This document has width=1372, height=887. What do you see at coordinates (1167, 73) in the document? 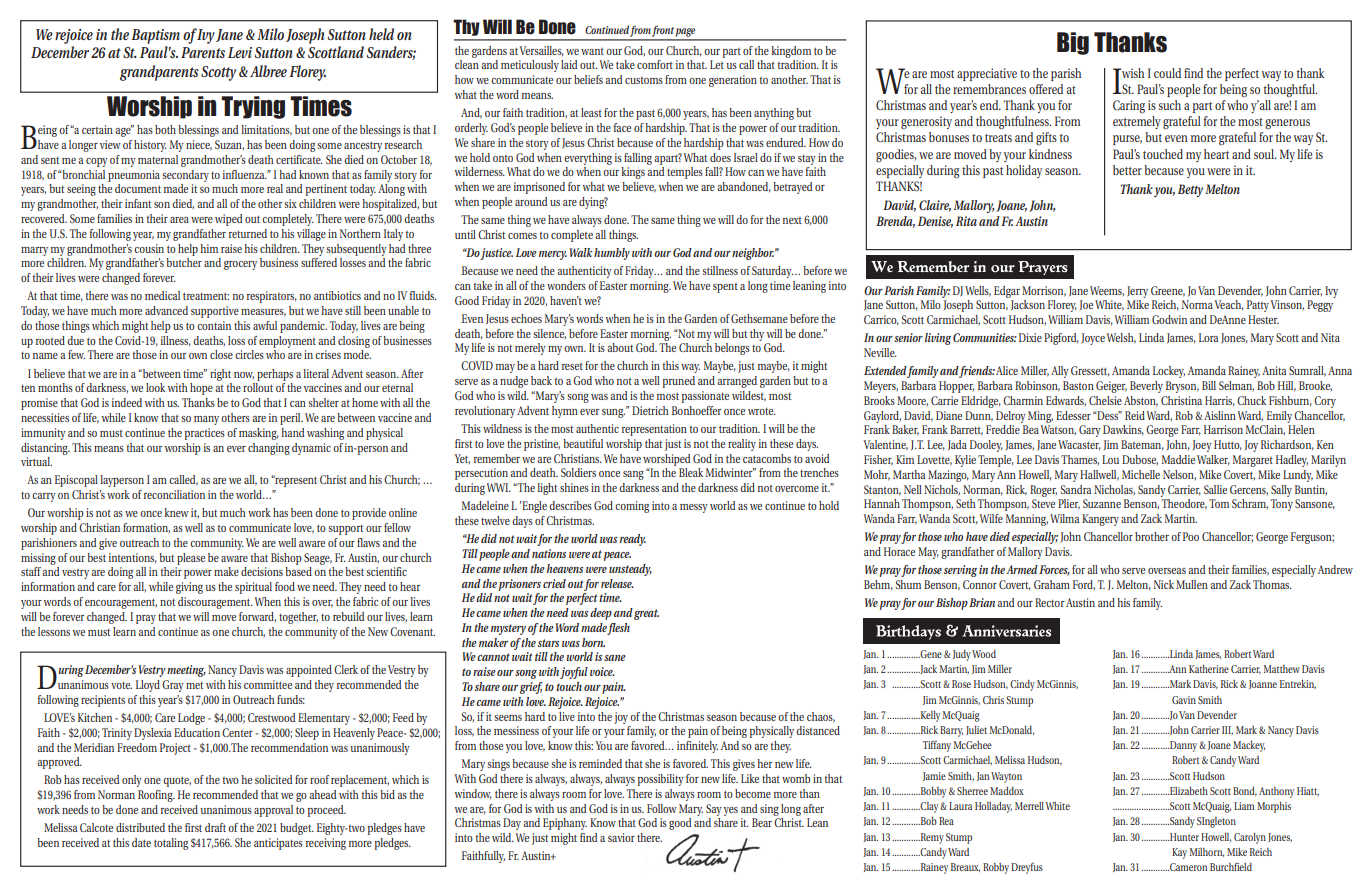
I see `could` at bounding box center [1167, 73].
